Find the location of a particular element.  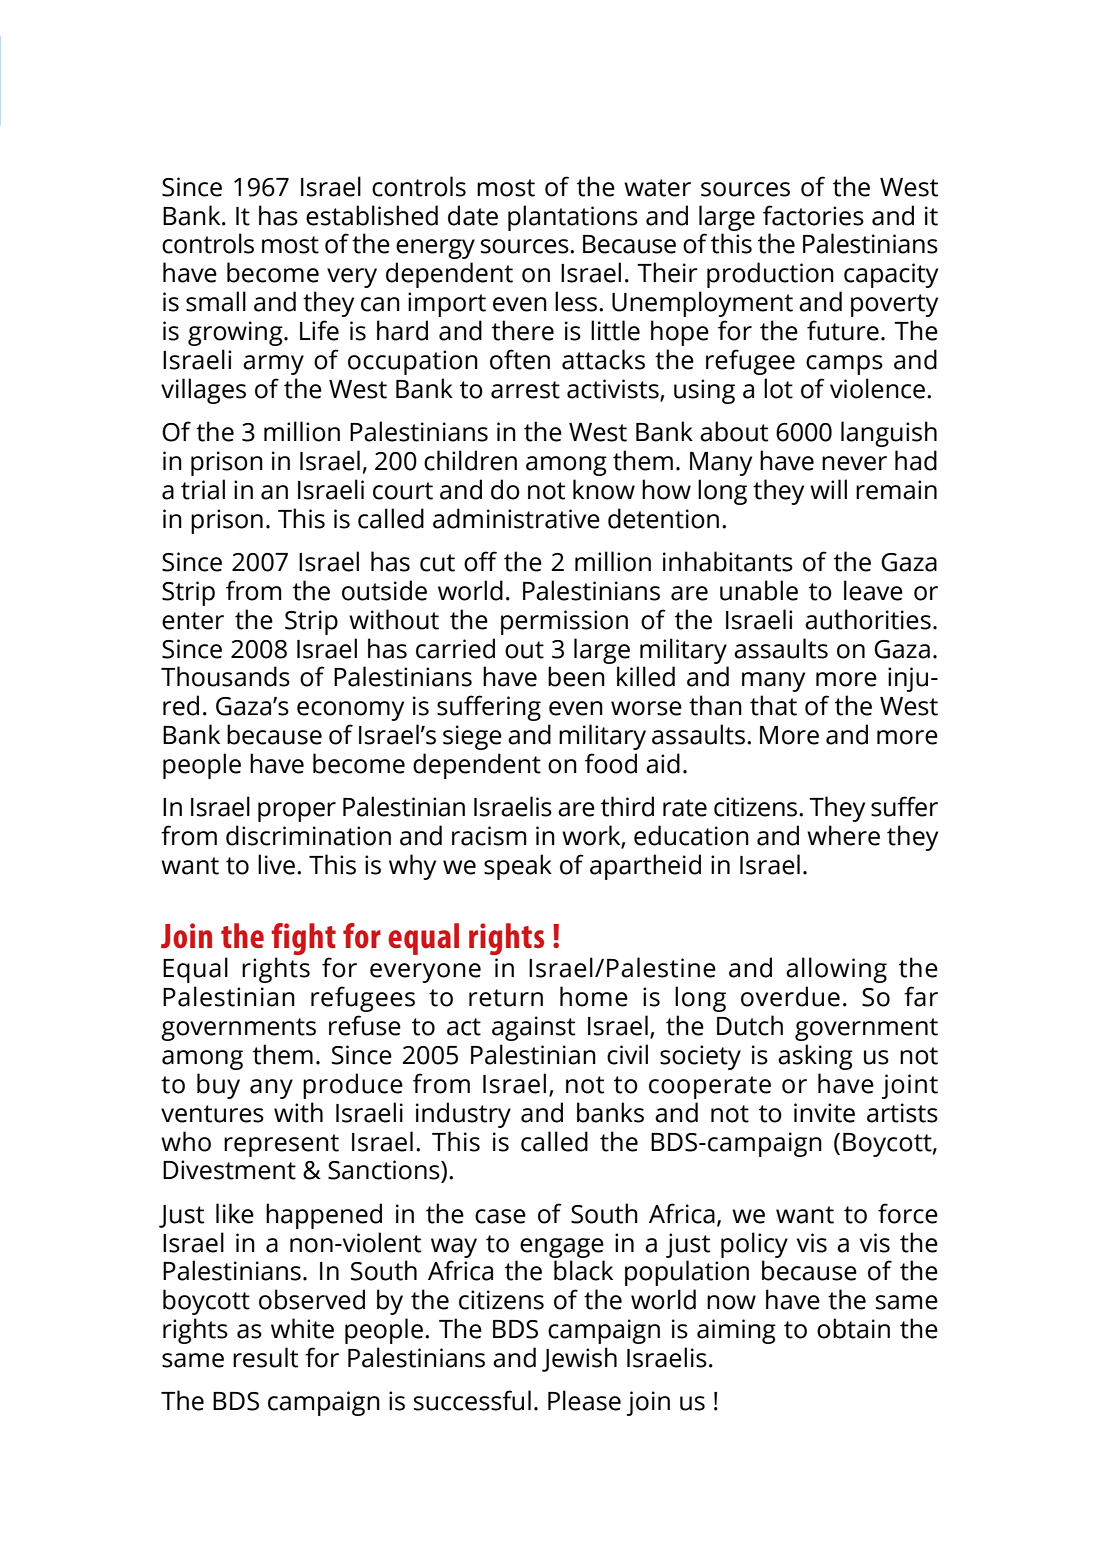

buy is located at coordinates (218, 1086).
